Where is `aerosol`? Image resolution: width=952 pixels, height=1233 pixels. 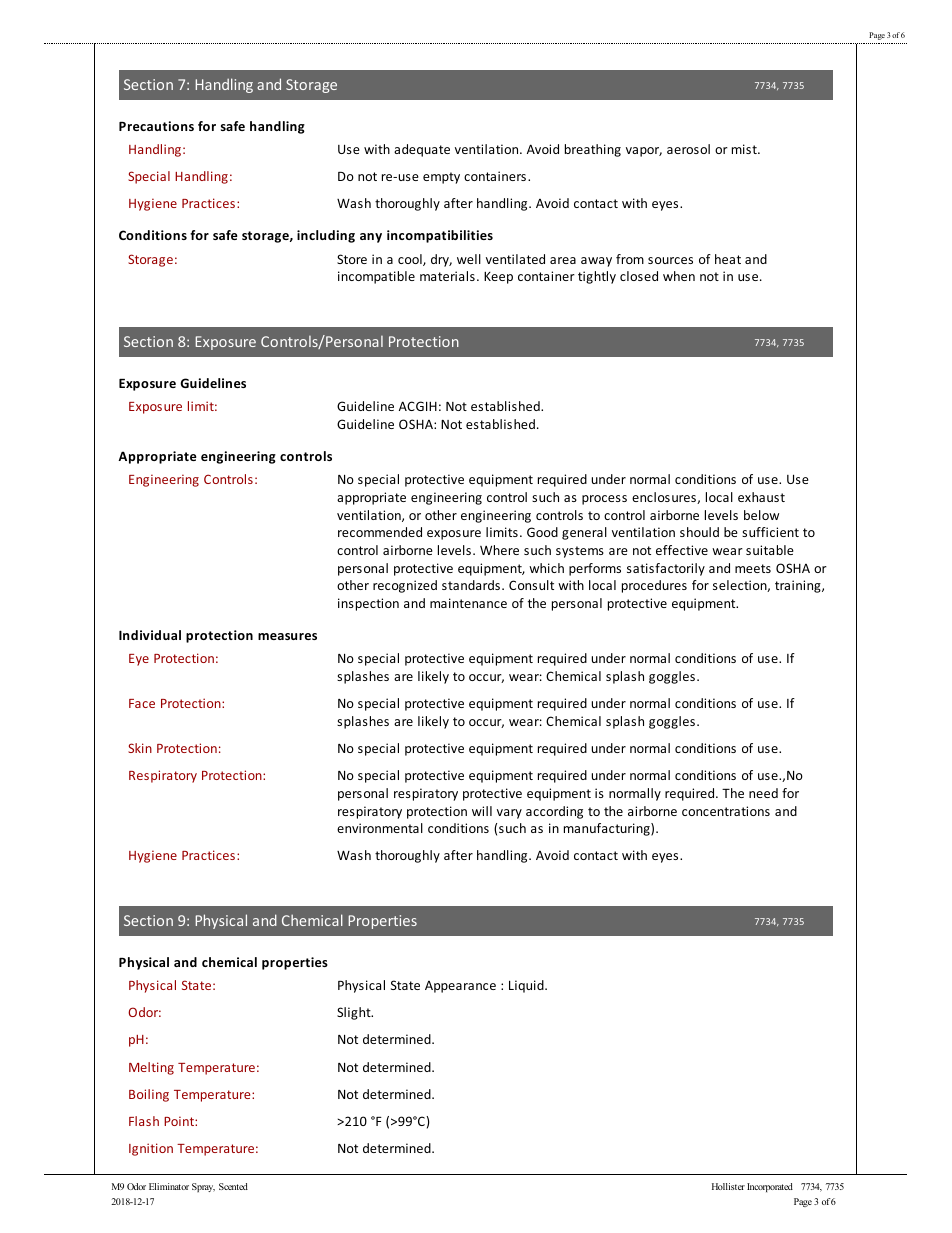
aerosol is located at coordinates (688, 149).
